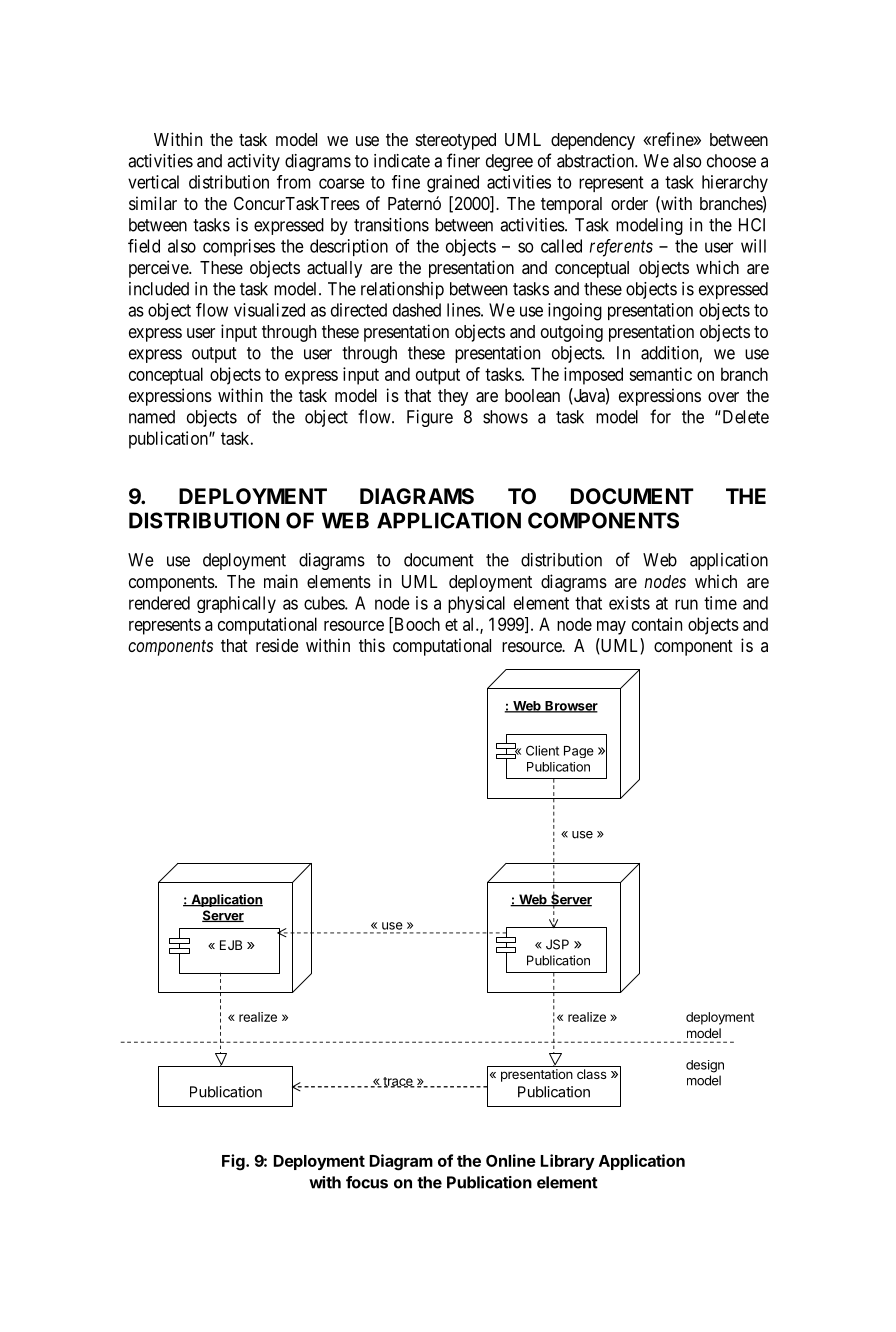 Image resolution: width=896 pixels, height=1332 pixels. I want to click on visualized, so click(269, 310).
